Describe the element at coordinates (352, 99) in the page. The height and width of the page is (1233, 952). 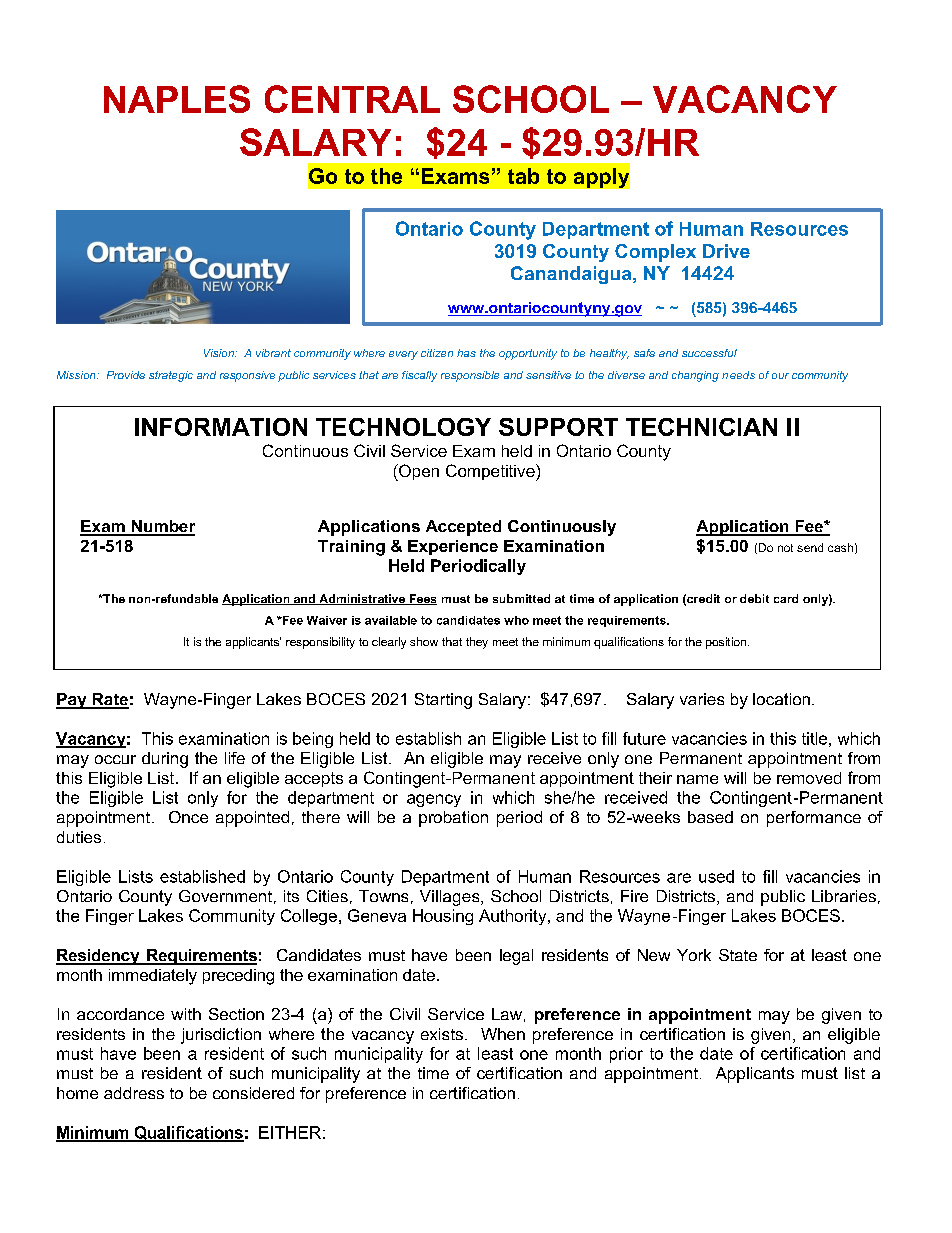
I see `CENTRAL` at that location.
